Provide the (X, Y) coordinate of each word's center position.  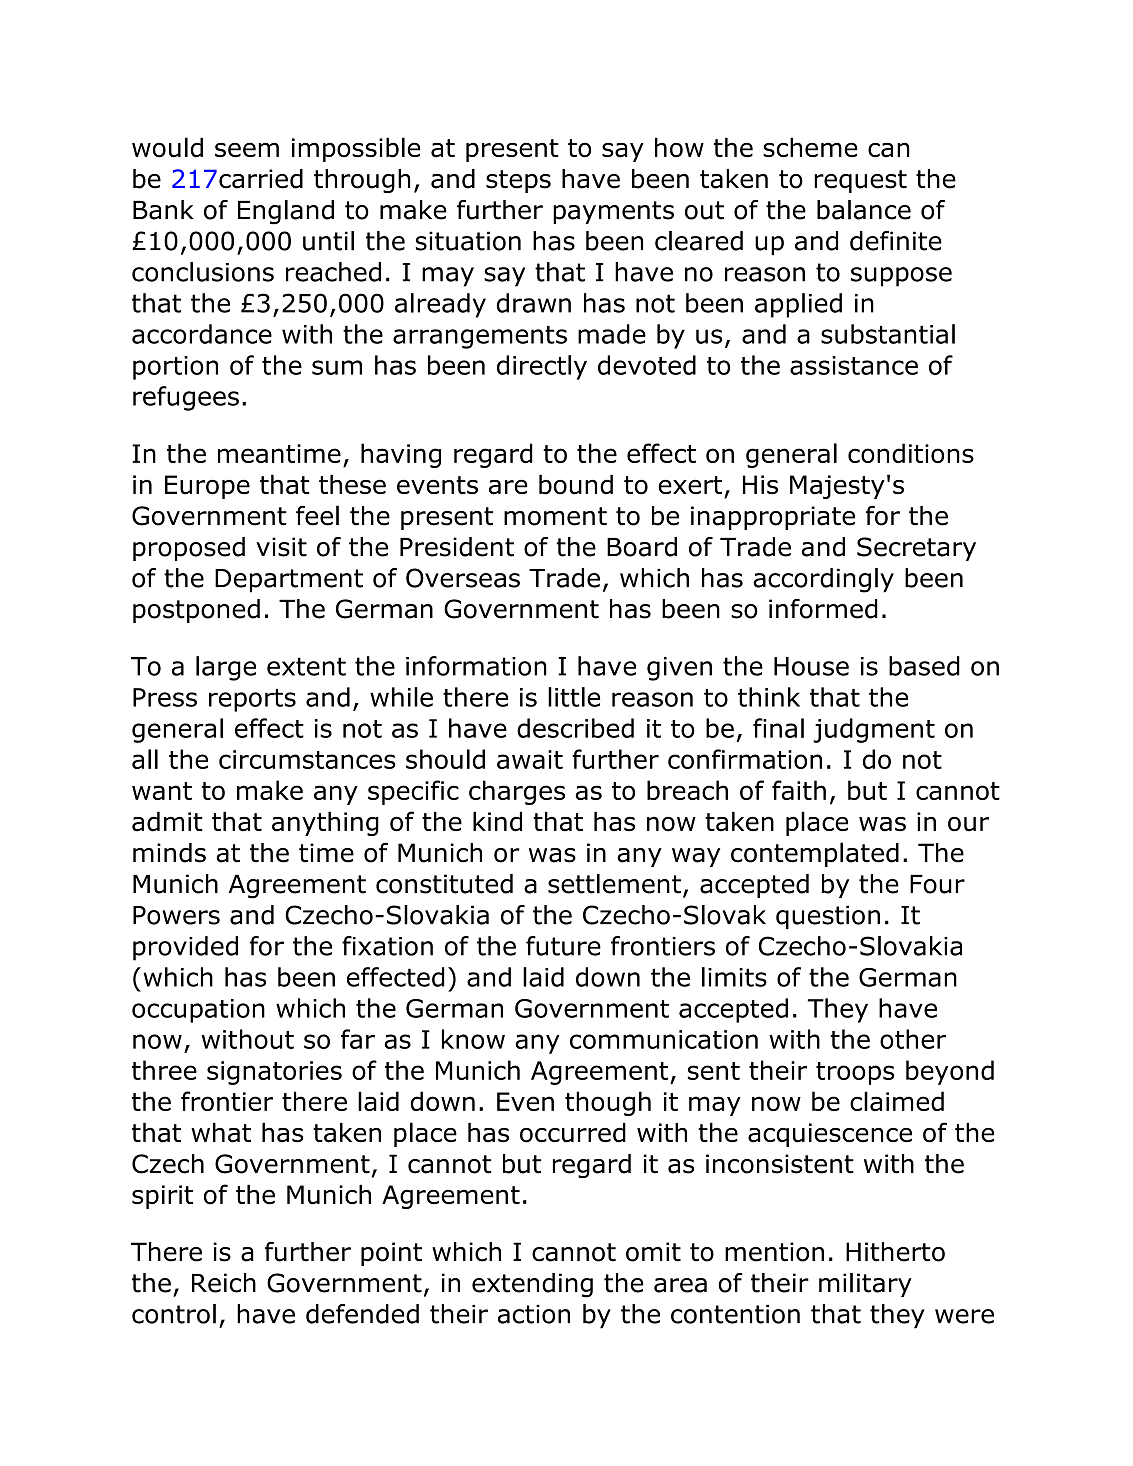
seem (247, 149)
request (860, 181)
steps (518, 181)
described (575, 728)
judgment (874, 730)
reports (252, 700)
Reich (224, 1283)
